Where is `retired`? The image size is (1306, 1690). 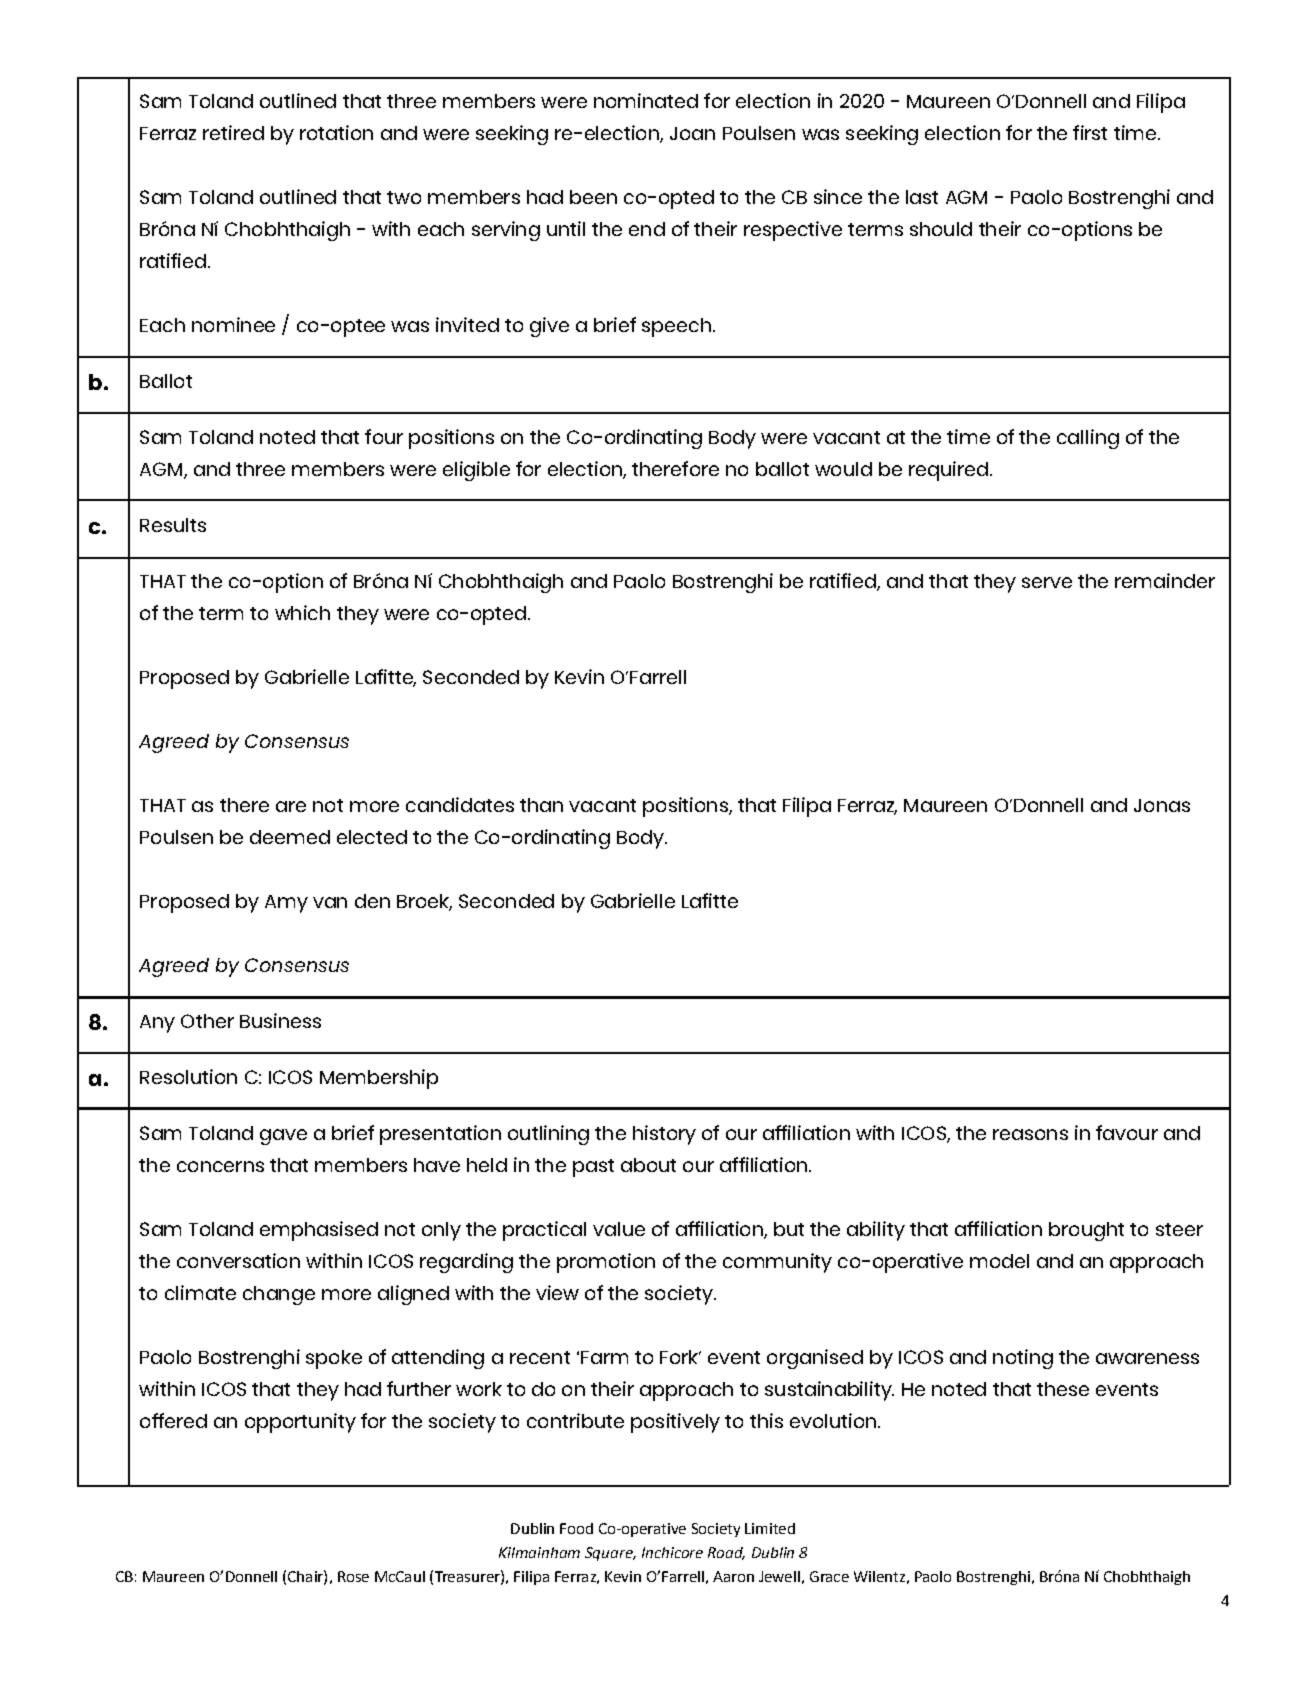 retired is located at coordinates (233, 132).
